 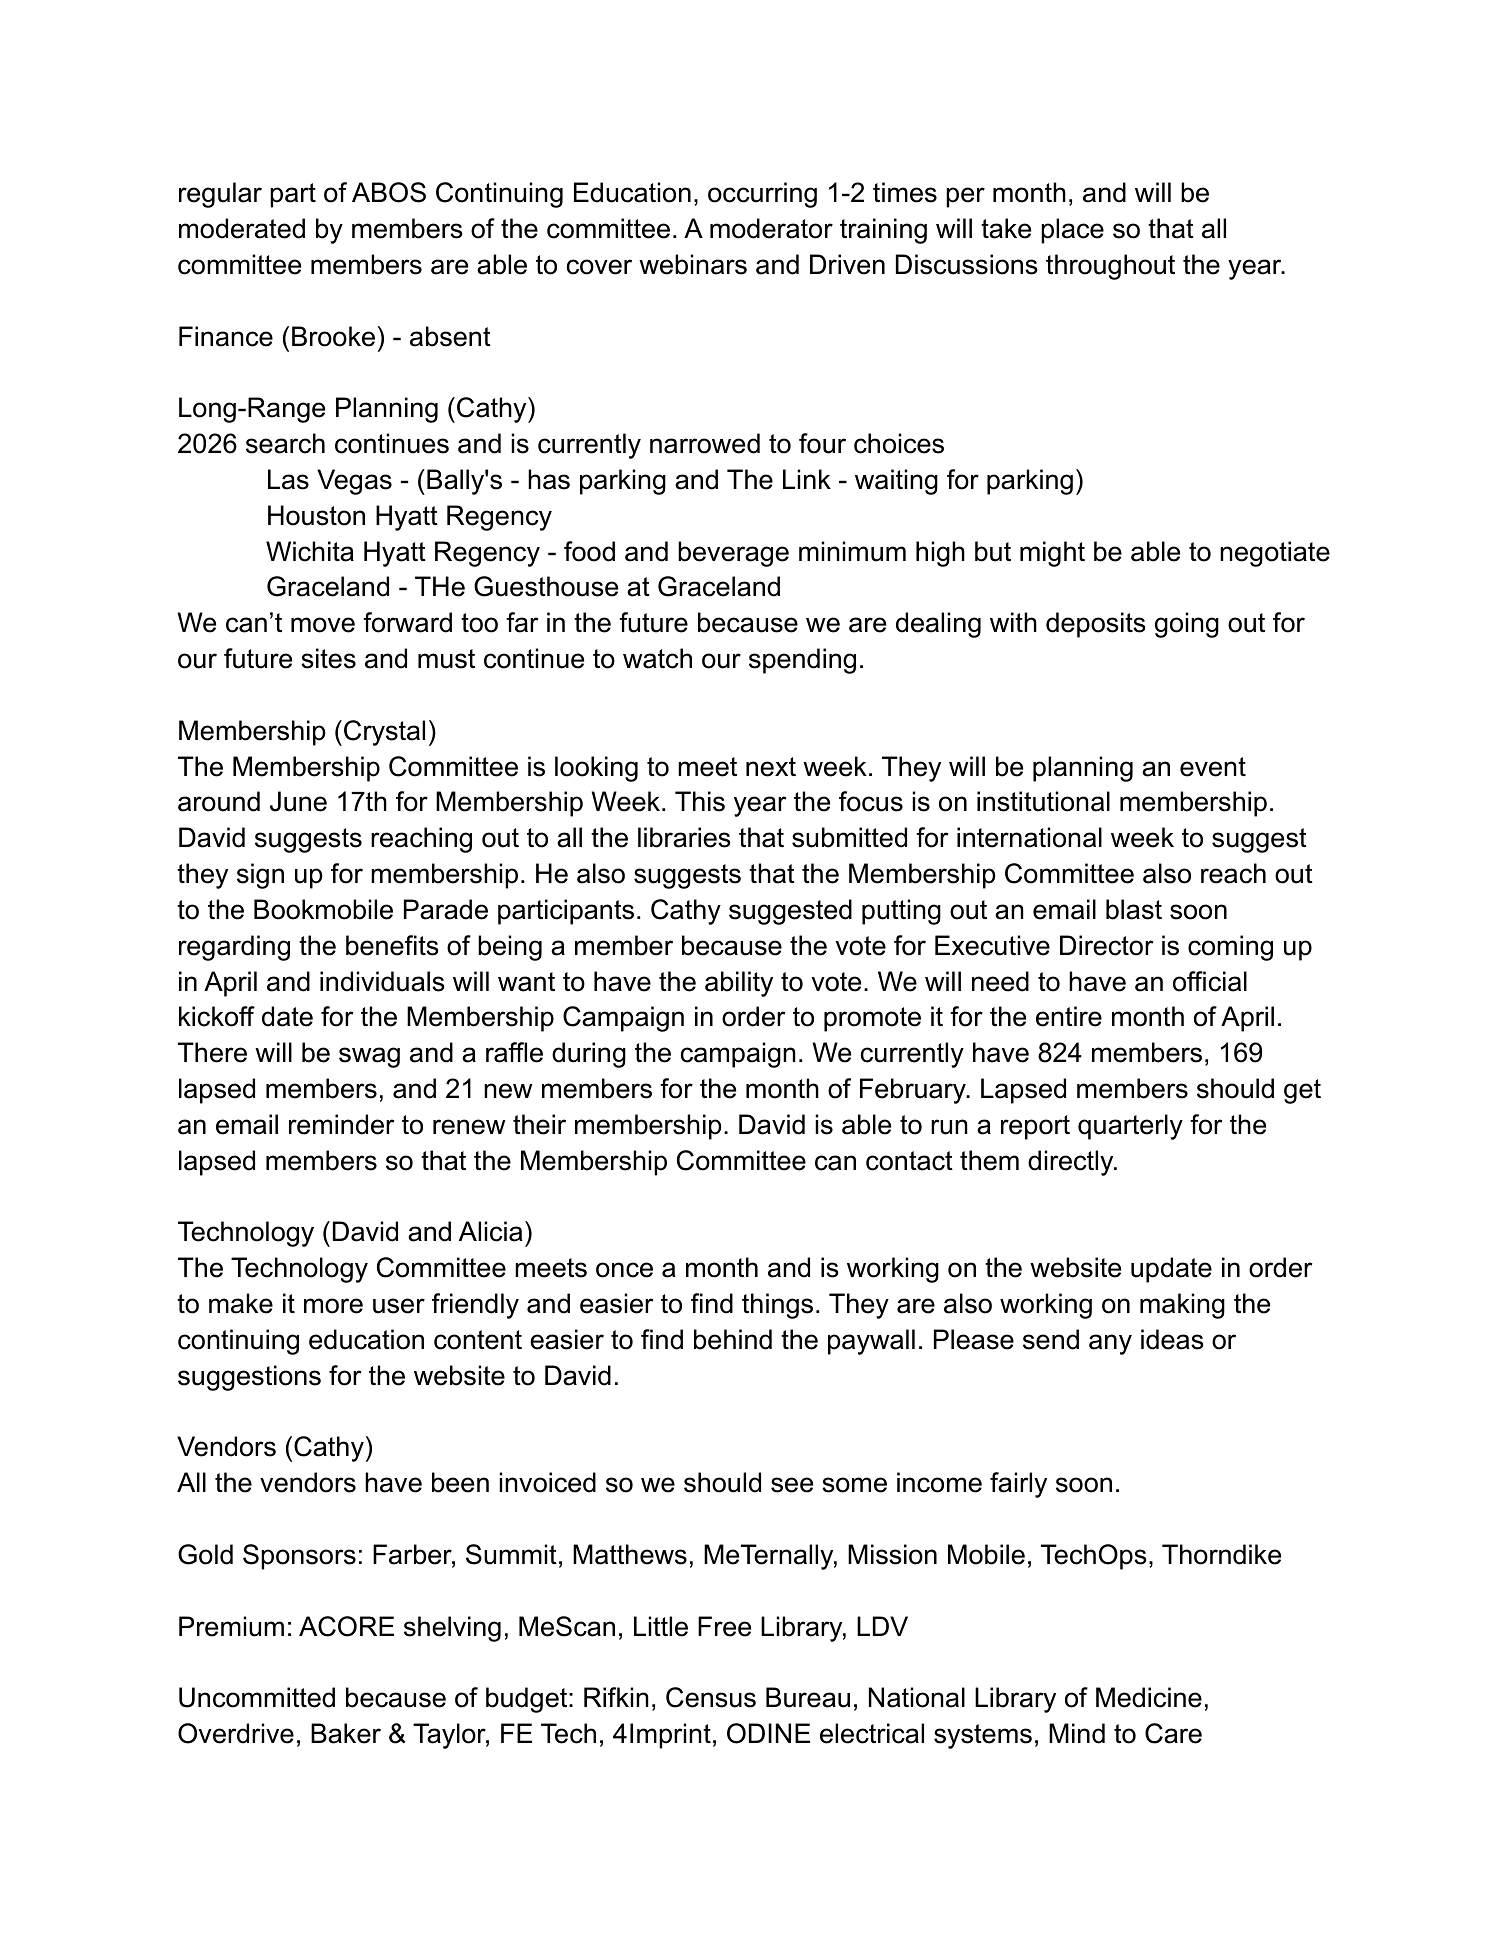 What do you see at coordinates (739, 984) in the image?
I see `ability` at bounding box center [739, 984].
